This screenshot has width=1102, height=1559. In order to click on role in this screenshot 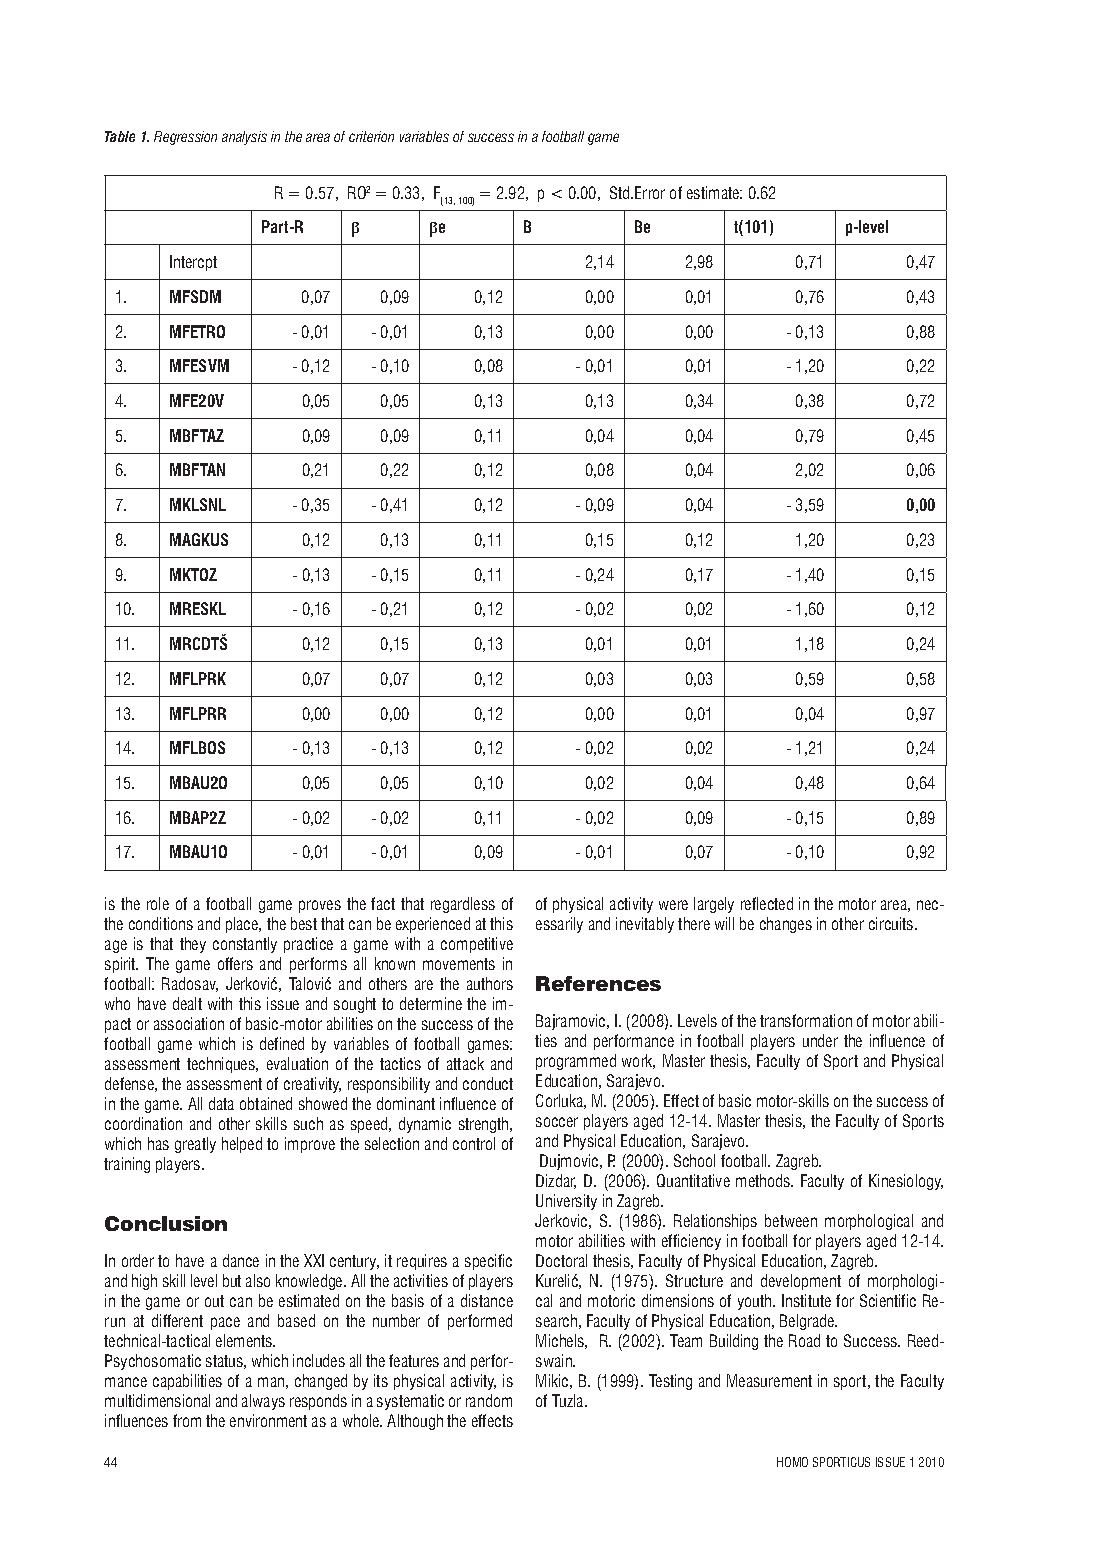, I will do `click(158, 903)`.
